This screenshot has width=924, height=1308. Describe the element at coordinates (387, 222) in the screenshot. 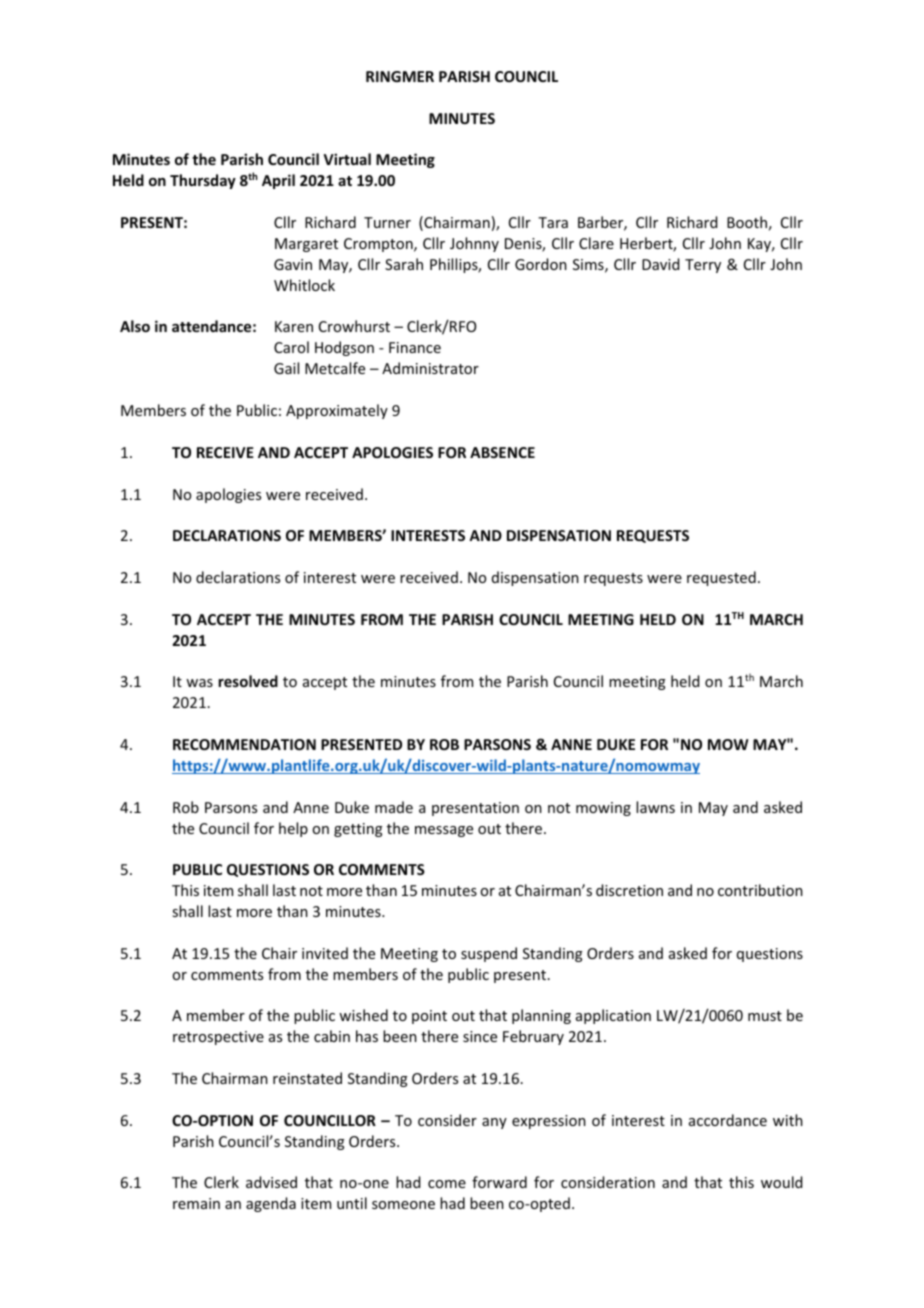

I see `Turner` at that location.
